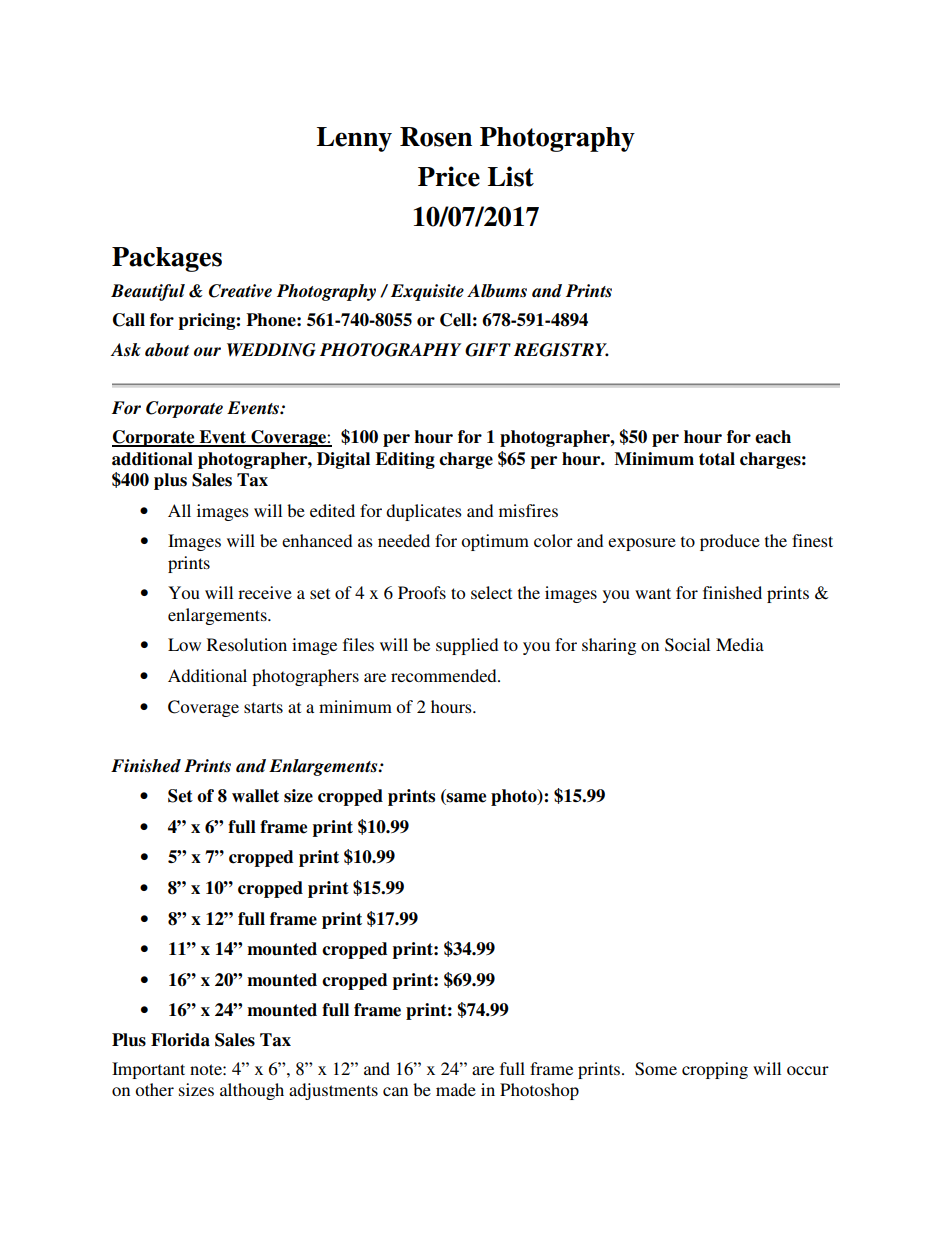 Image resolution: width=952 pixels, height=1233 pixels. I want to click on Florida, so click(180, 1040).
